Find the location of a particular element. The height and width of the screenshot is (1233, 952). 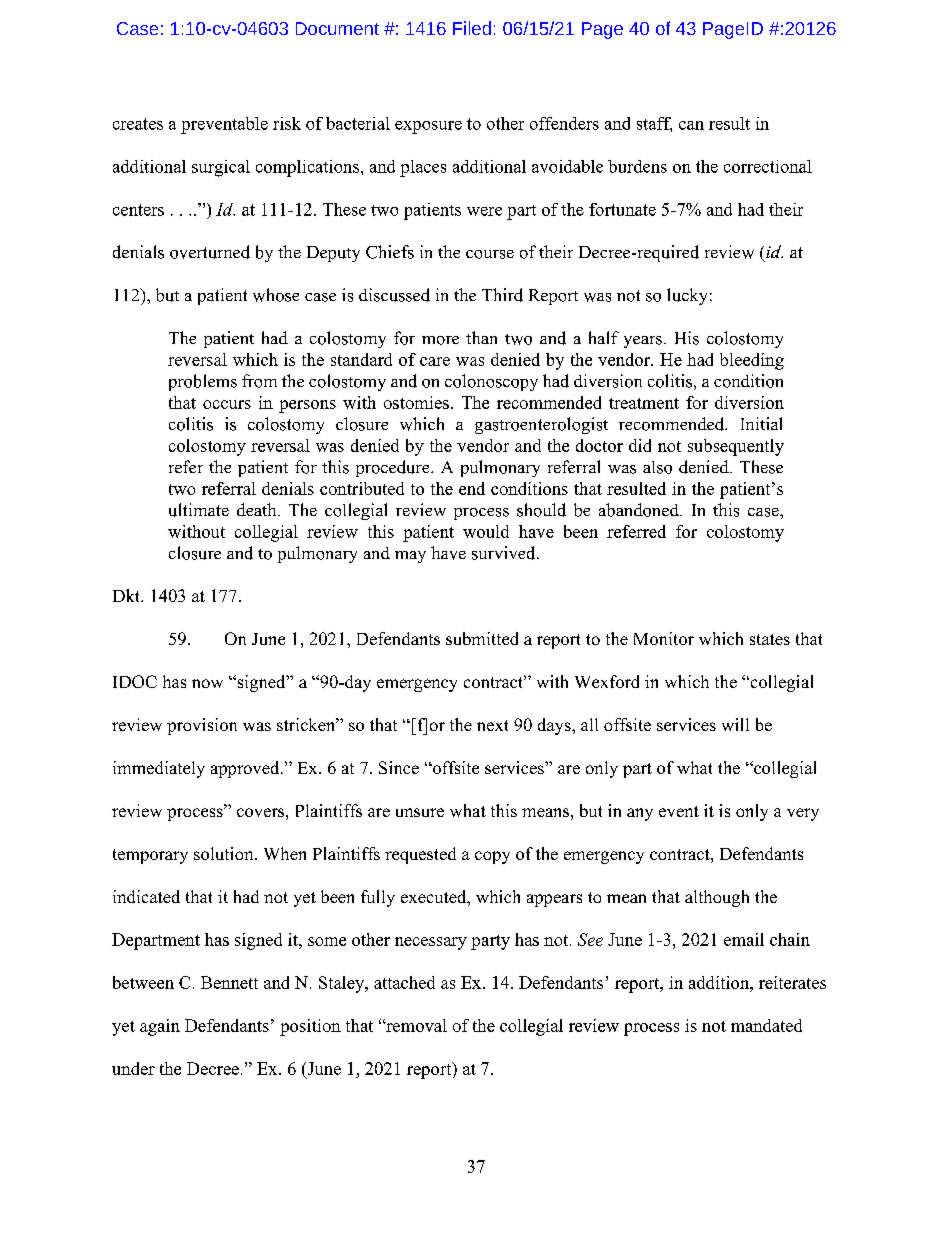

again is located at coordinates (160, 1027).
